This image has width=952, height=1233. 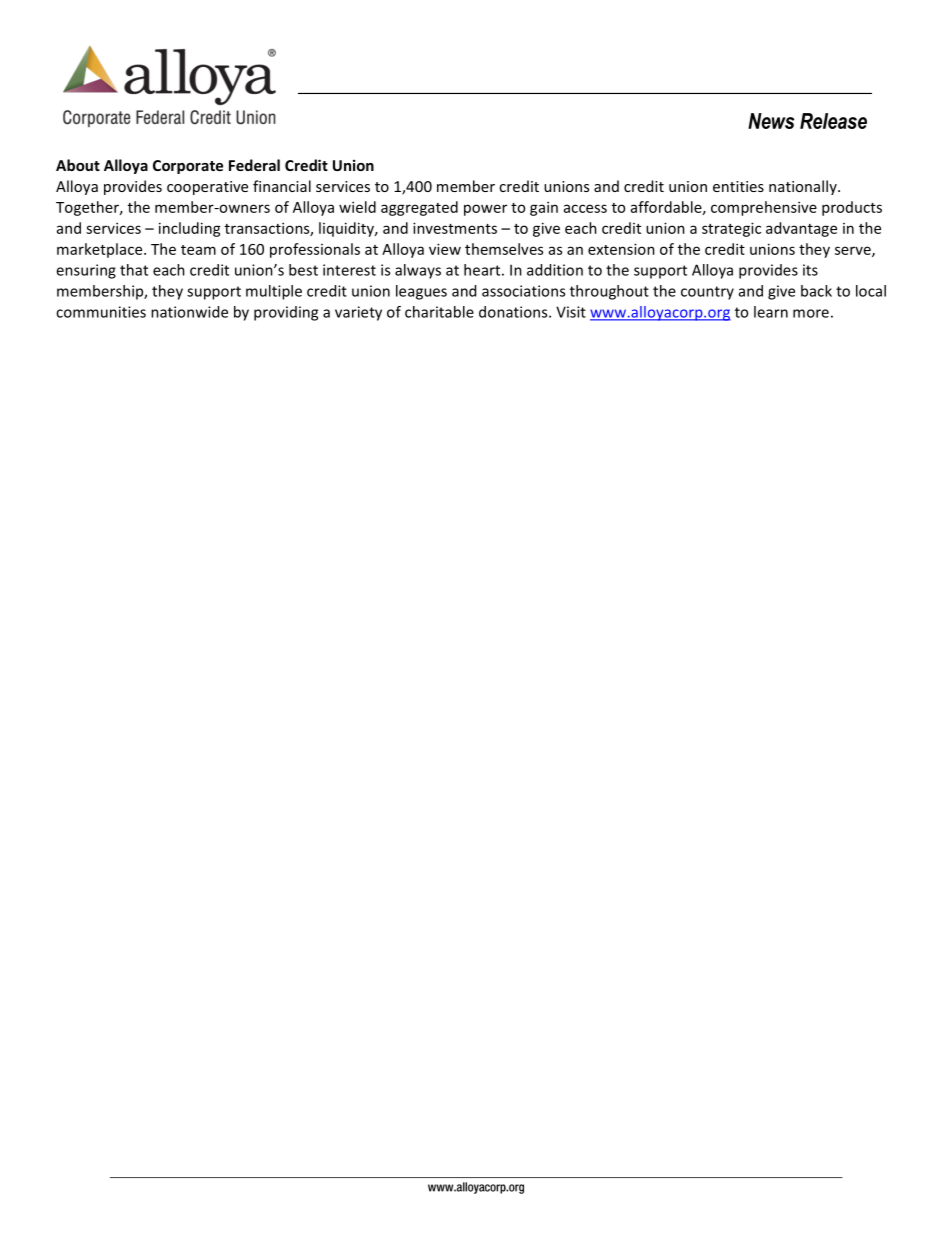 I want to click on team, so click(x=198, y=250).
